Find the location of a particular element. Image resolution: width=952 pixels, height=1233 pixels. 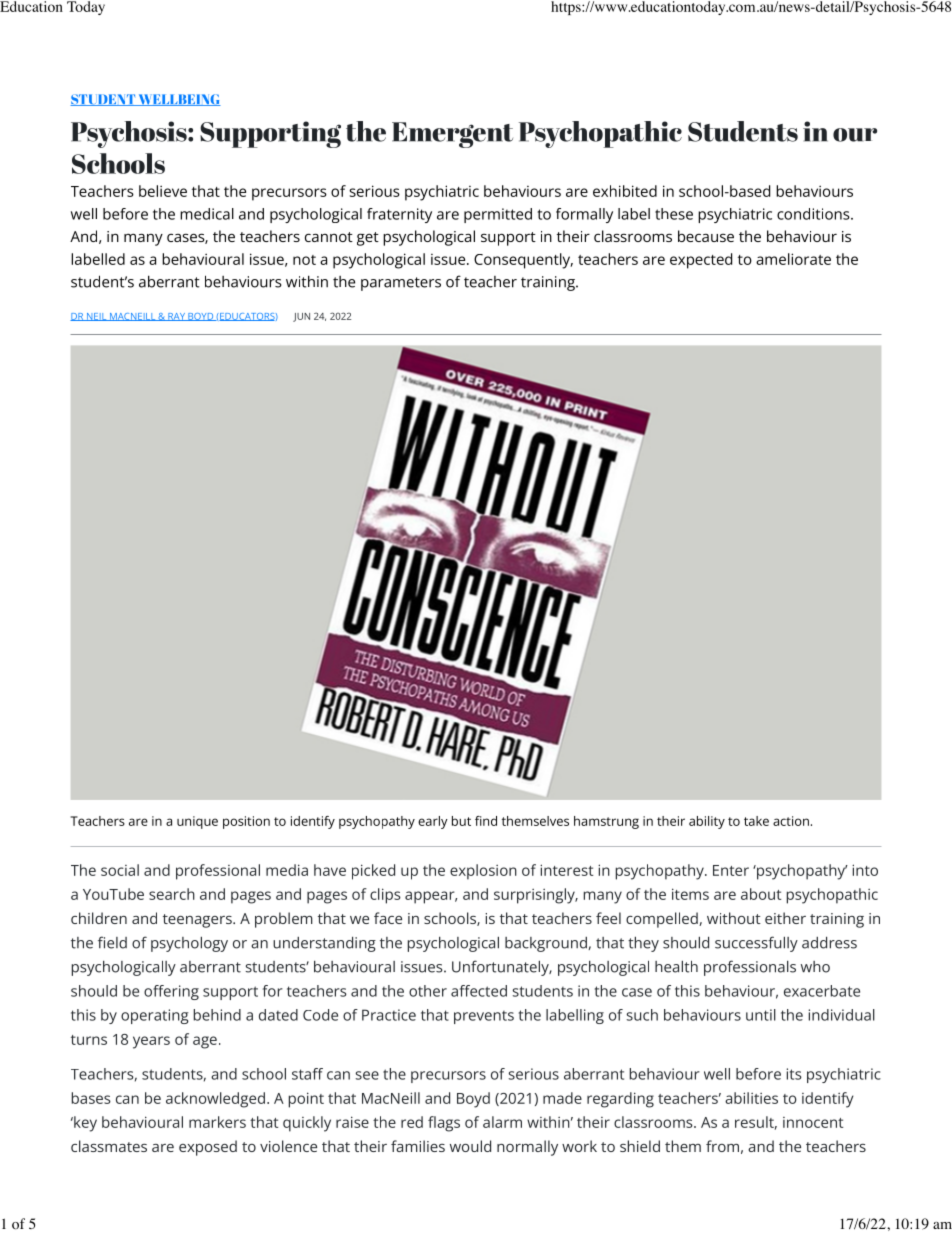

believe is located at coordinates (163, 191).
